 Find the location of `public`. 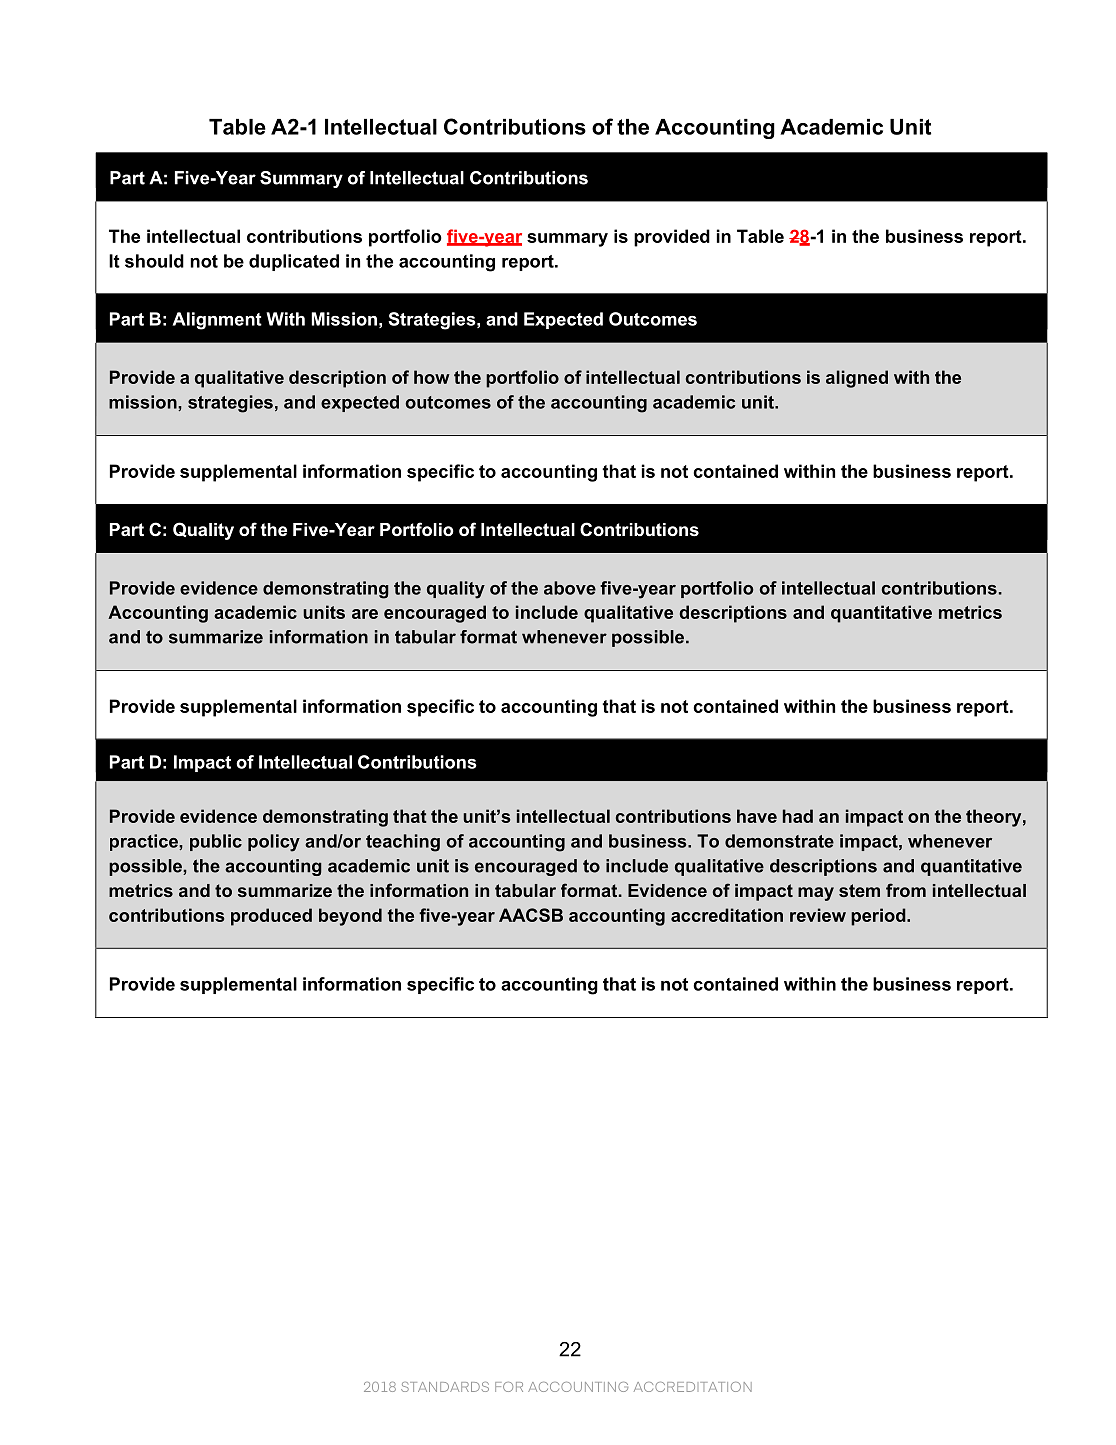

public is located at coordinates (216, 842).
